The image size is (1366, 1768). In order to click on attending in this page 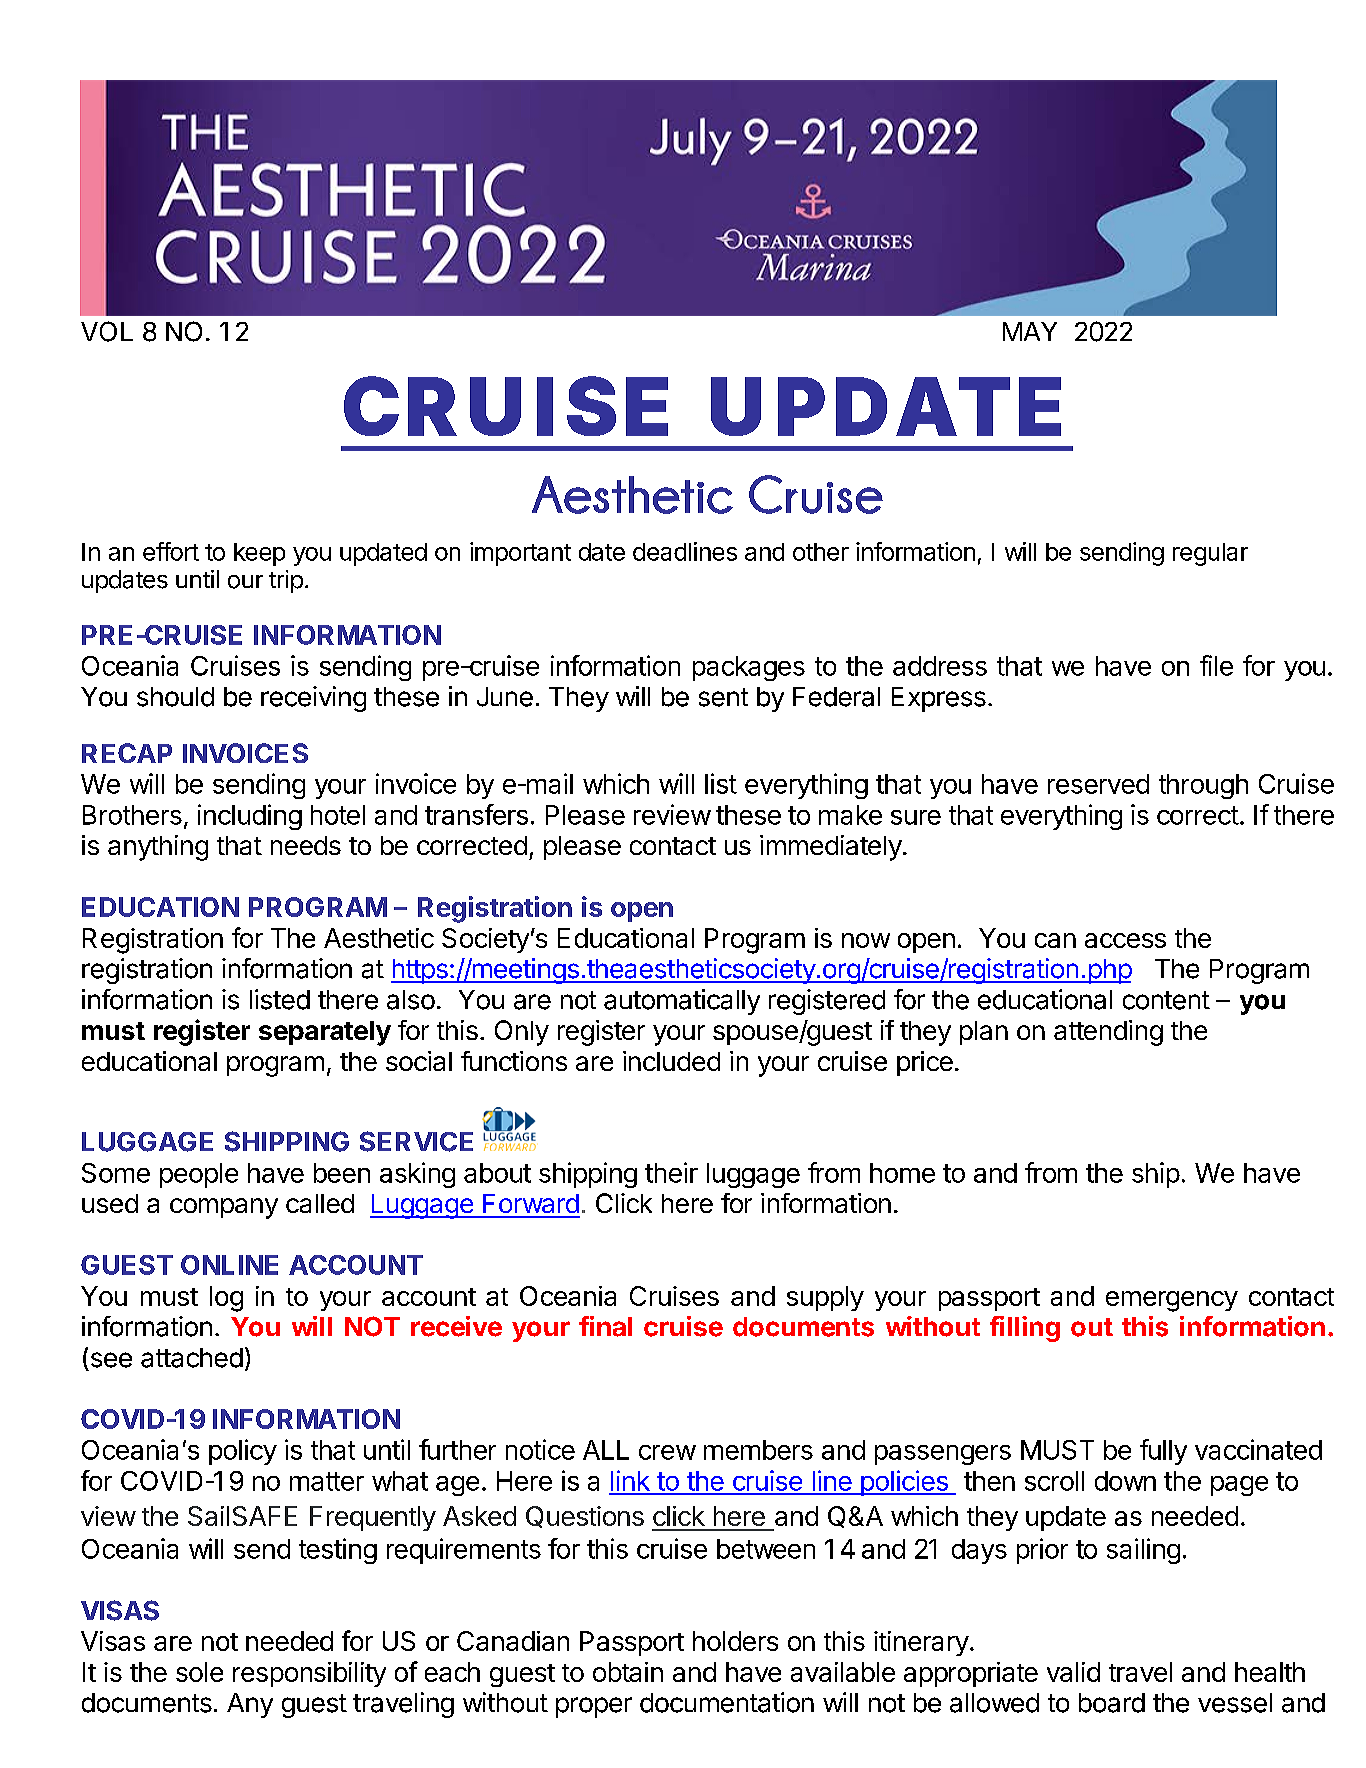, I will do `click(1108, 1033)`.
